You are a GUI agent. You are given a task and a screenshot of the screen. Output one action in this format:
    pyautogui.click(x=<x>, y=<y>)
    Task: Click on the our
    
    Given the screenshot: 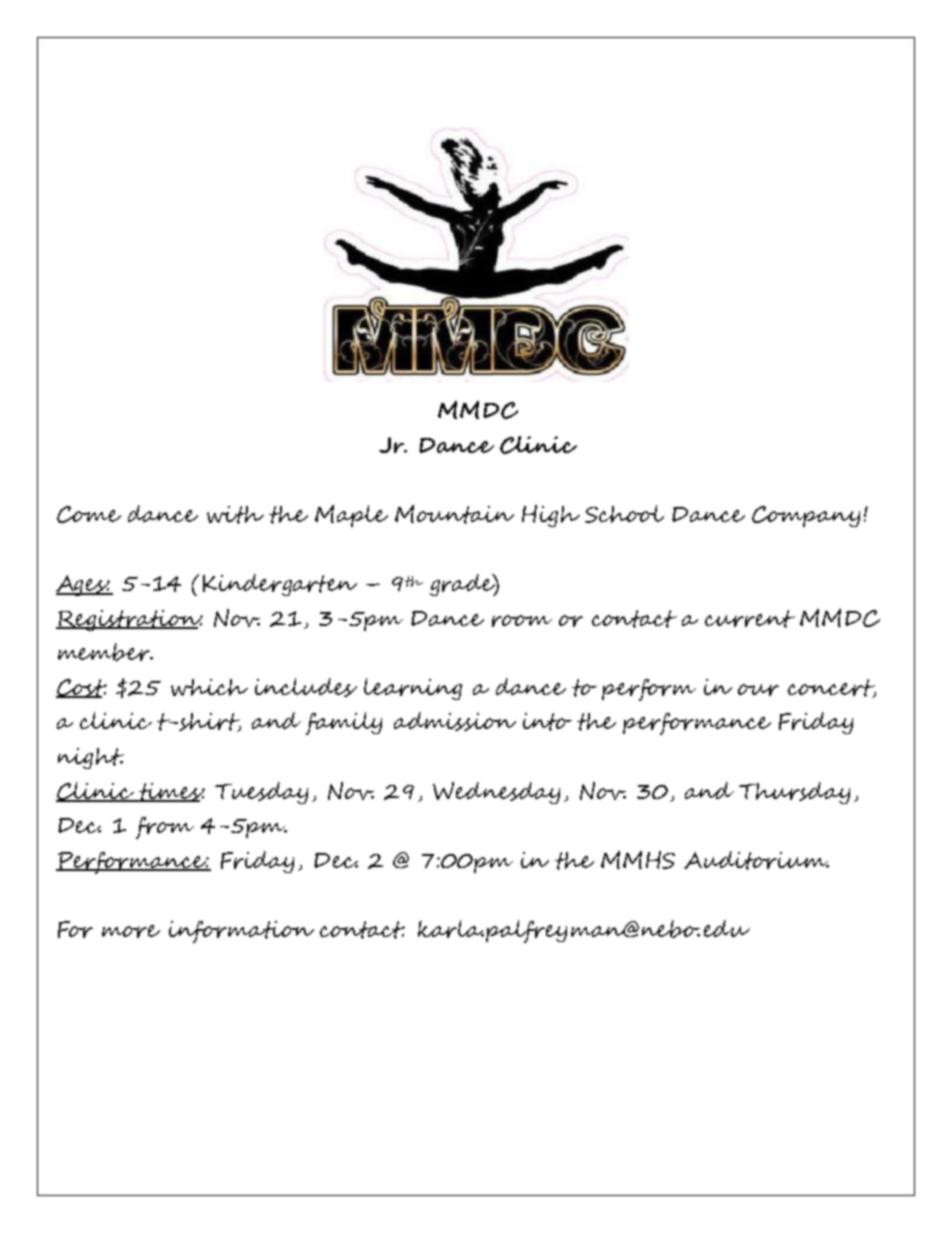 What is the action you would take?
    pyautogui.click(x=758, y=690)
